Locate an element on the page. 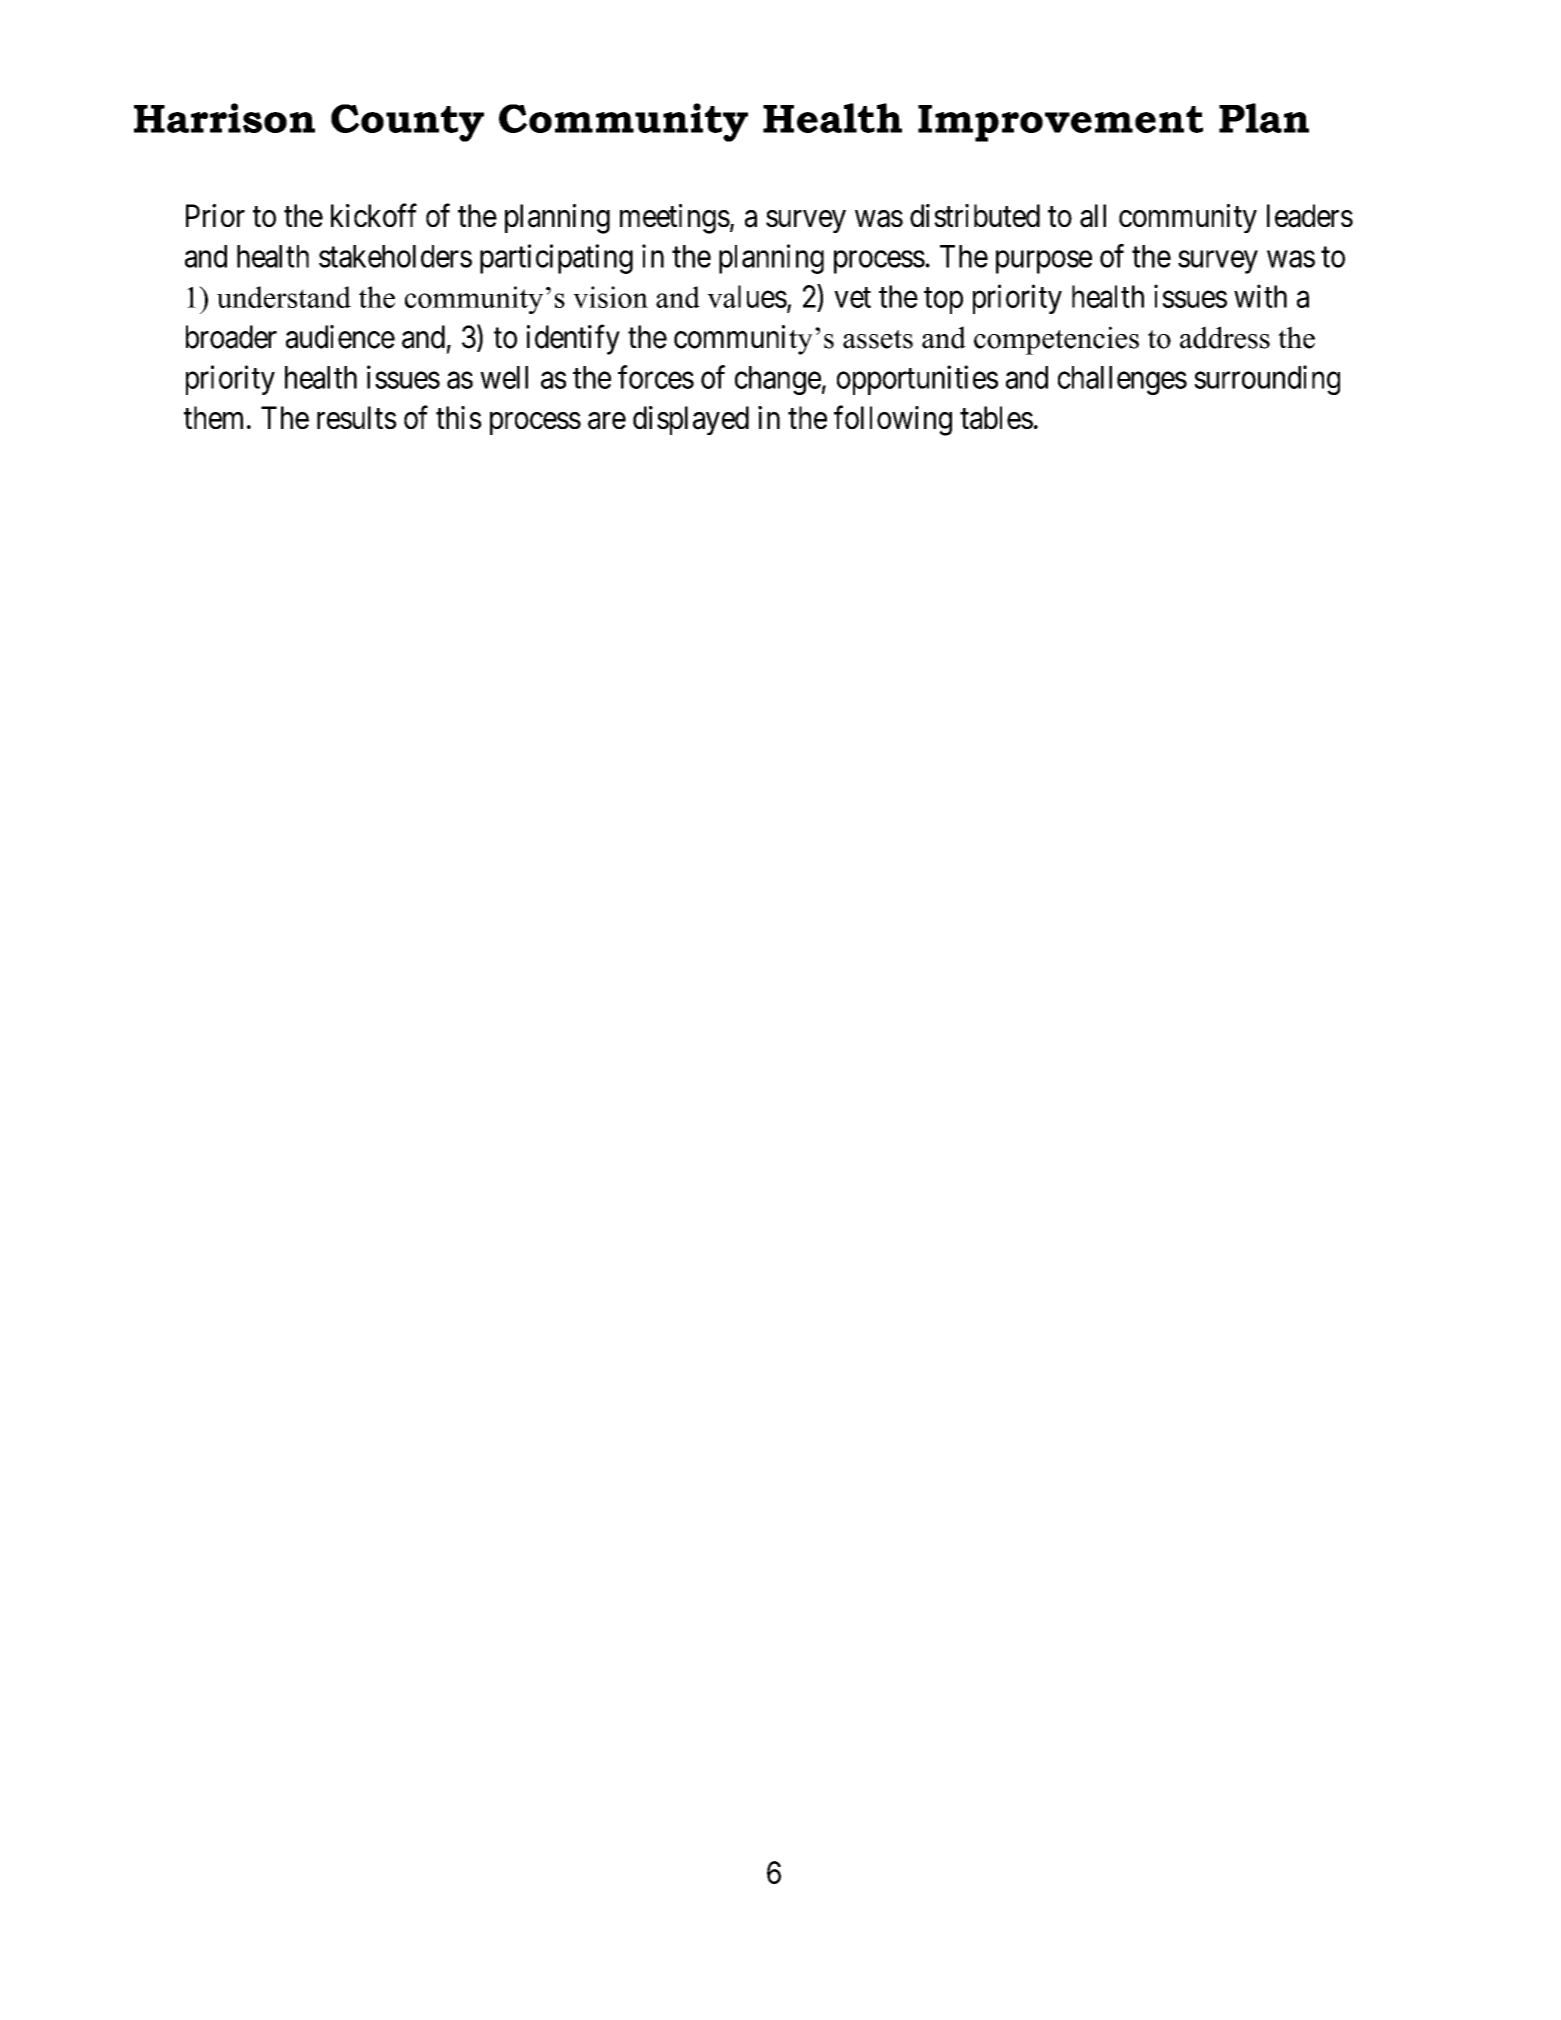  County is located at coordinates (407, 123).
